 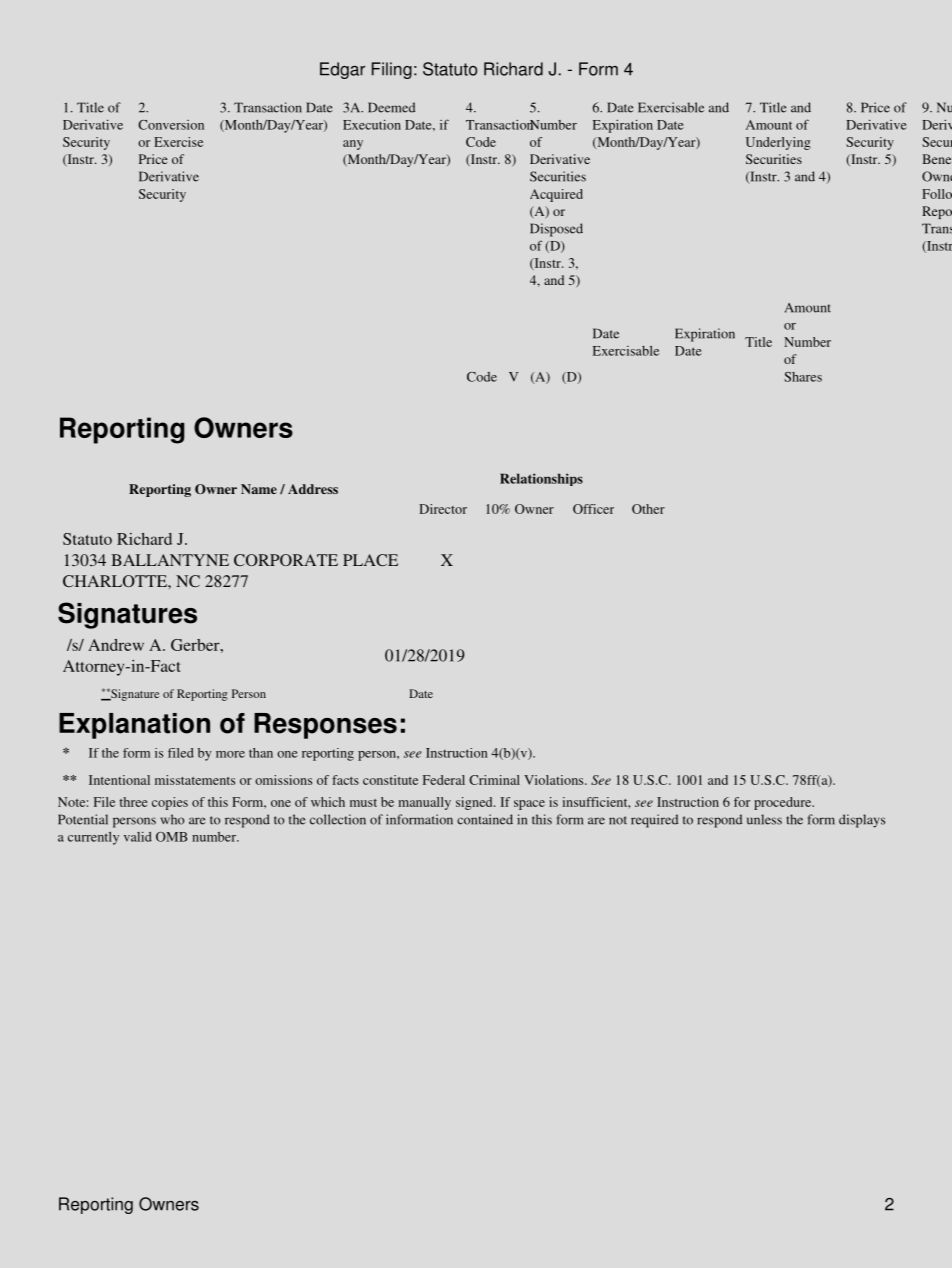 I want to click on Underlying, so click(x=778, y=143).
